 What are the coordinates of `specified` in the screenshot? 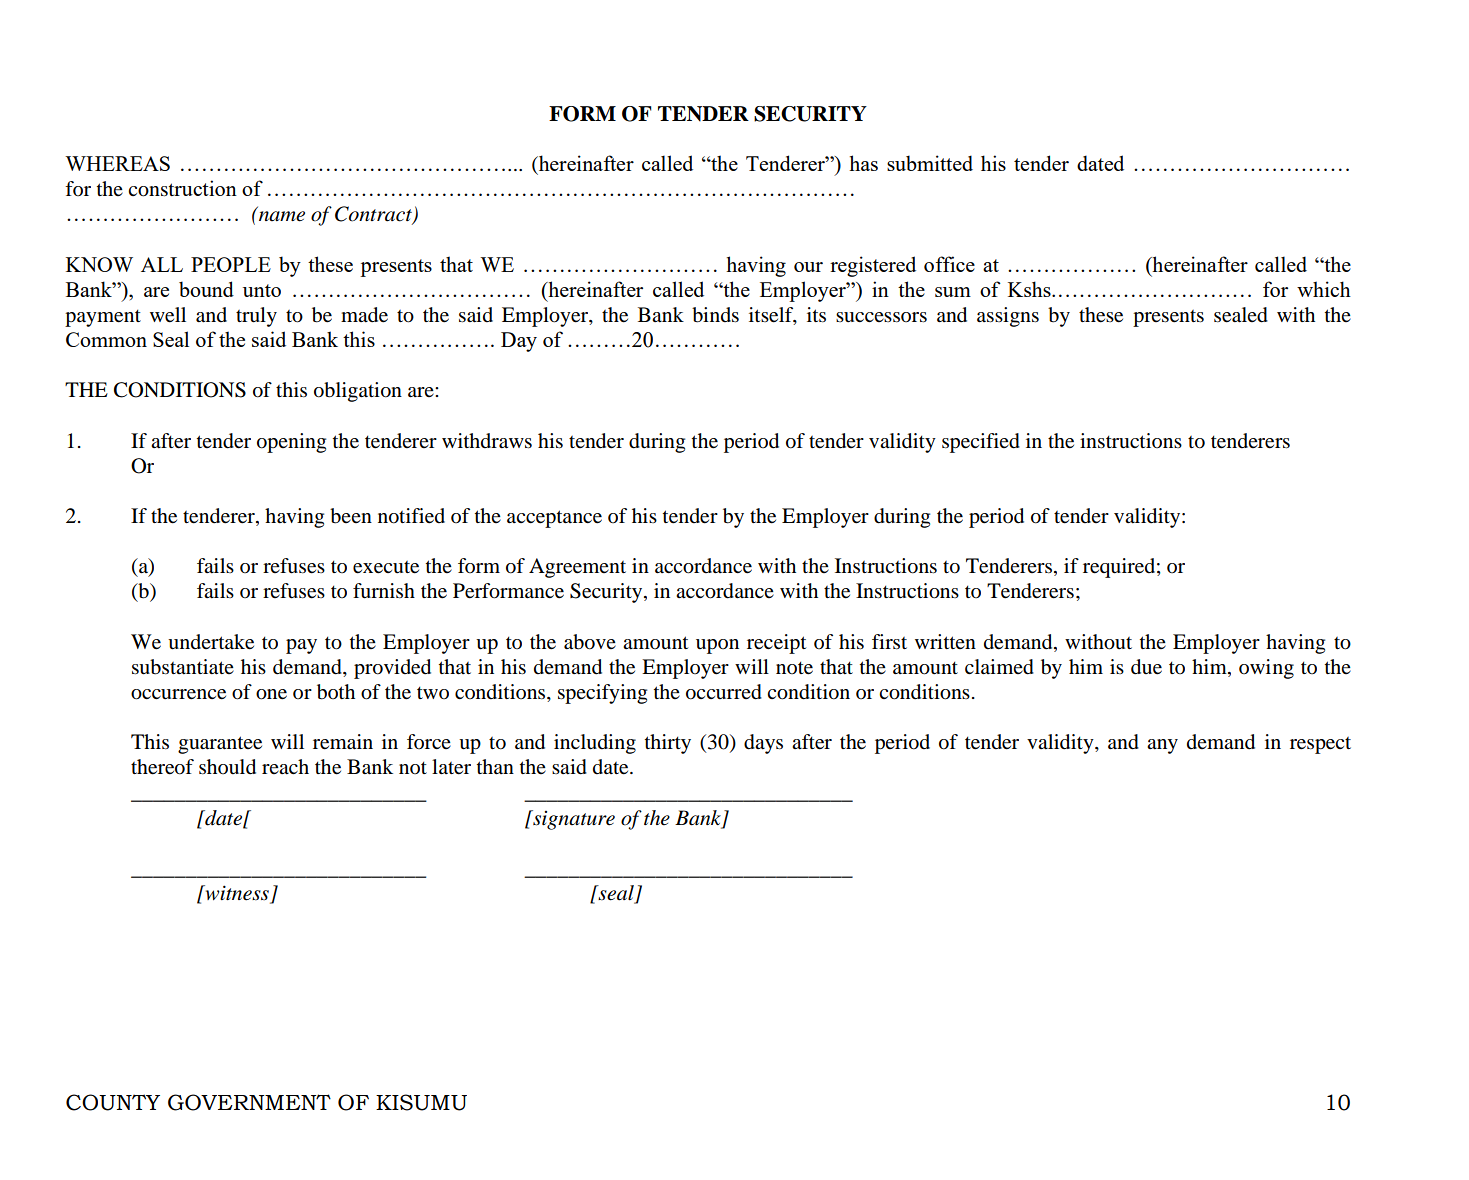 It's located at (981, 443).
